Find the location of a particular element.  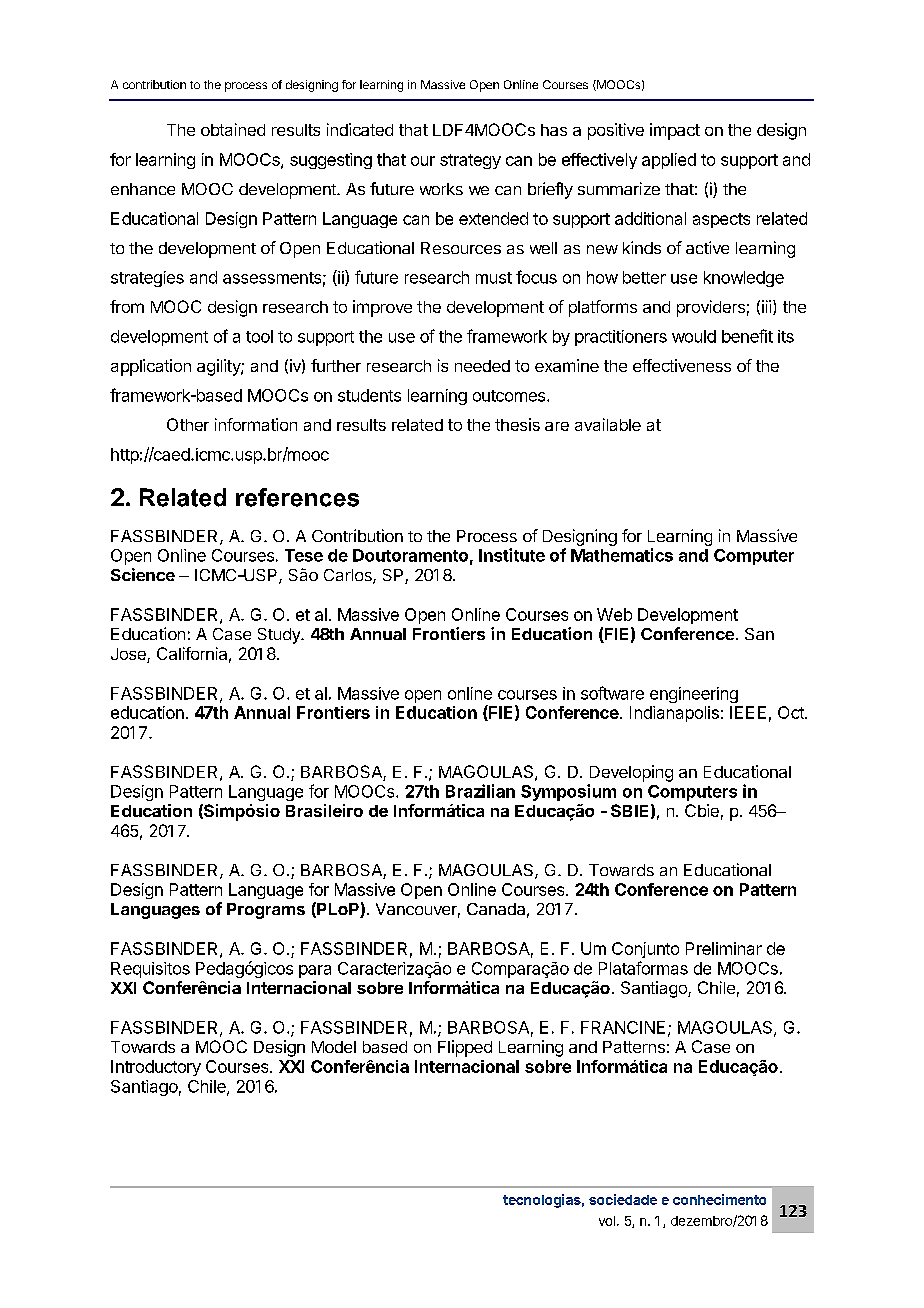

Brazilian is located at coordinates (480, 791).
